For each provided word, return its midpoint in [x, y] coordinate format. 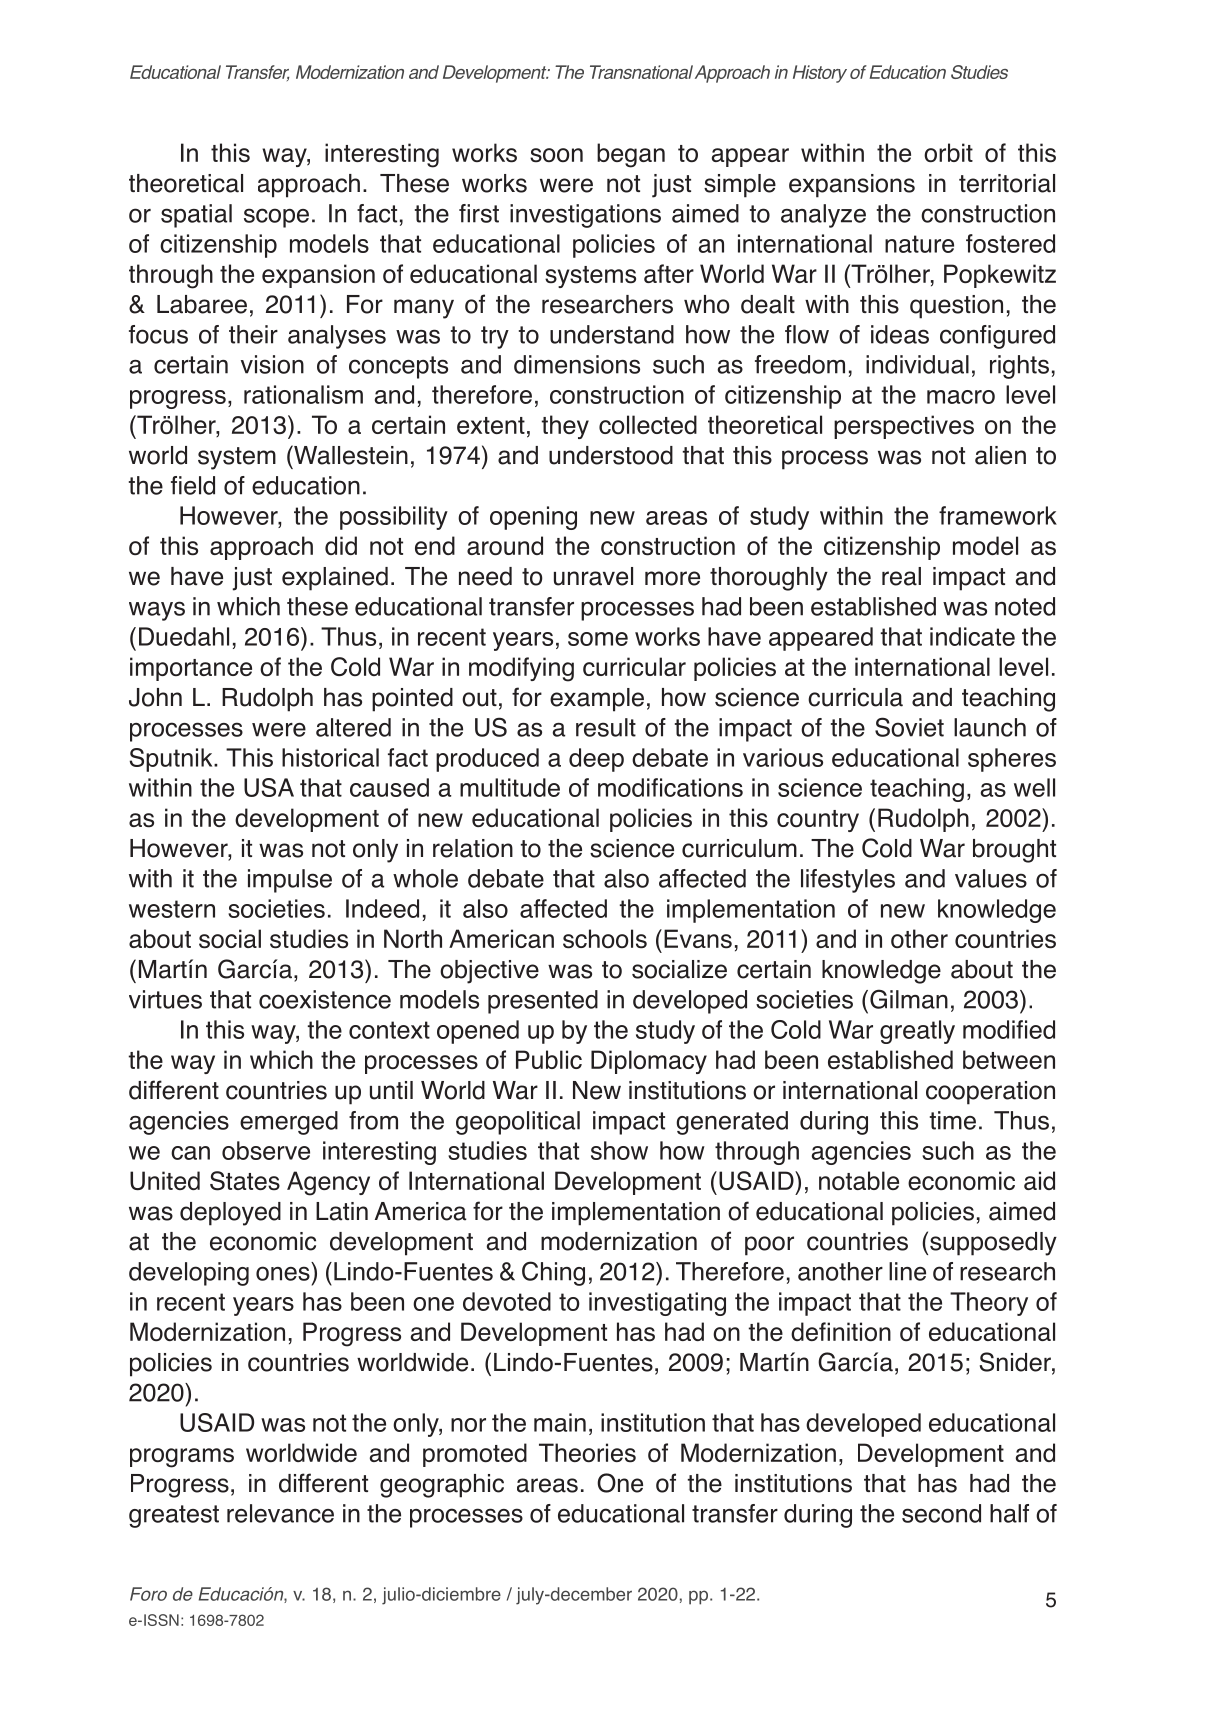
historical [330, 757]
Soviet [909, 727]
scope [276, 218]
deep [596, 760]
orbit [948, 152]
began [631, 155]
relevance [280, 1513]
